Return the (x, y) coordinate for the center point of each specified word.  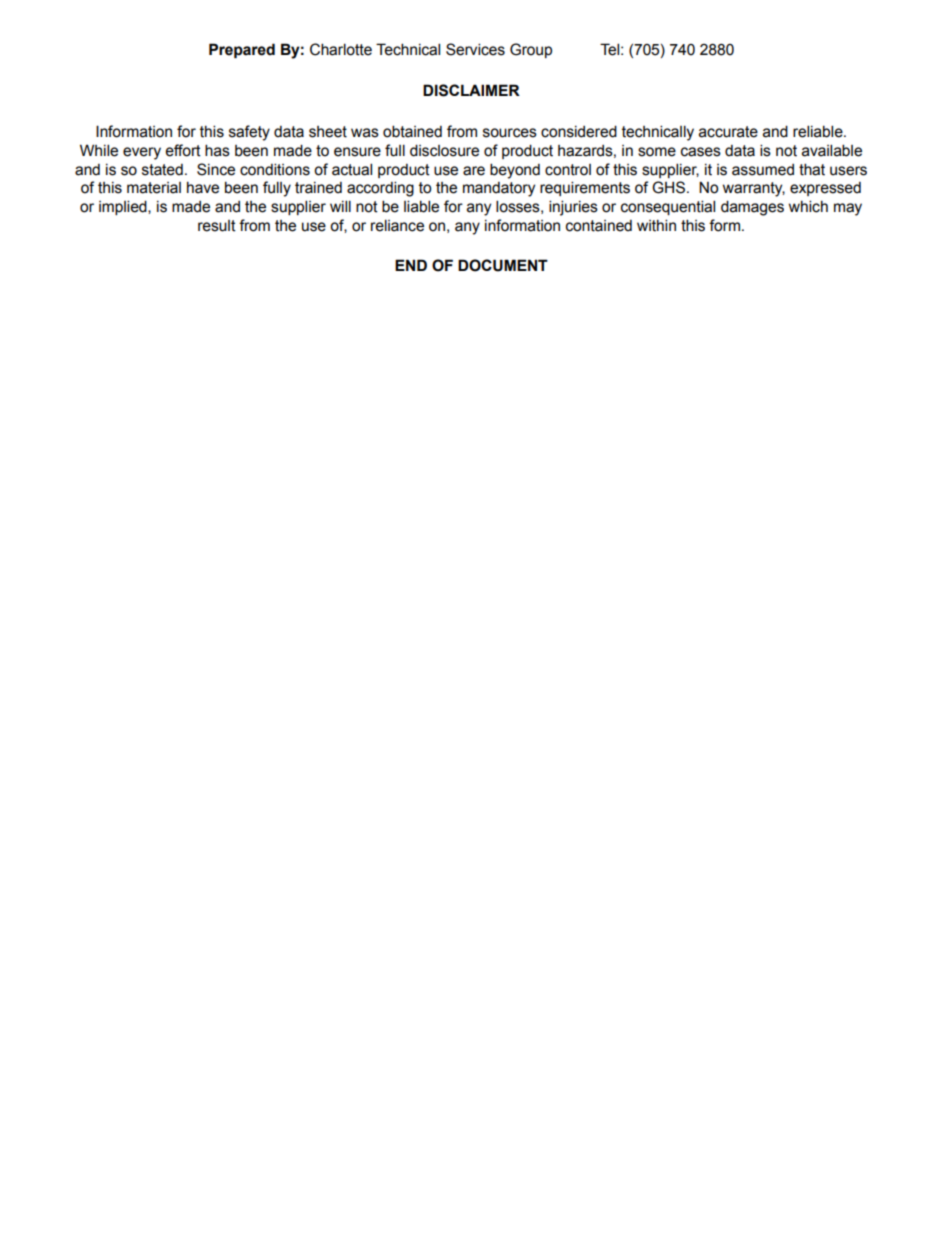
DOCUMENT (503, 265)
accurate (728, 132)
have (203, 188)
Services (475, 49)
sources (510, 133)
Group (531, 50)
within (656, 225)
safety (249, 133)
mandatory (499, 189)
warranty (754, 189)
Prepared (242, 50)
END (411, 265)
